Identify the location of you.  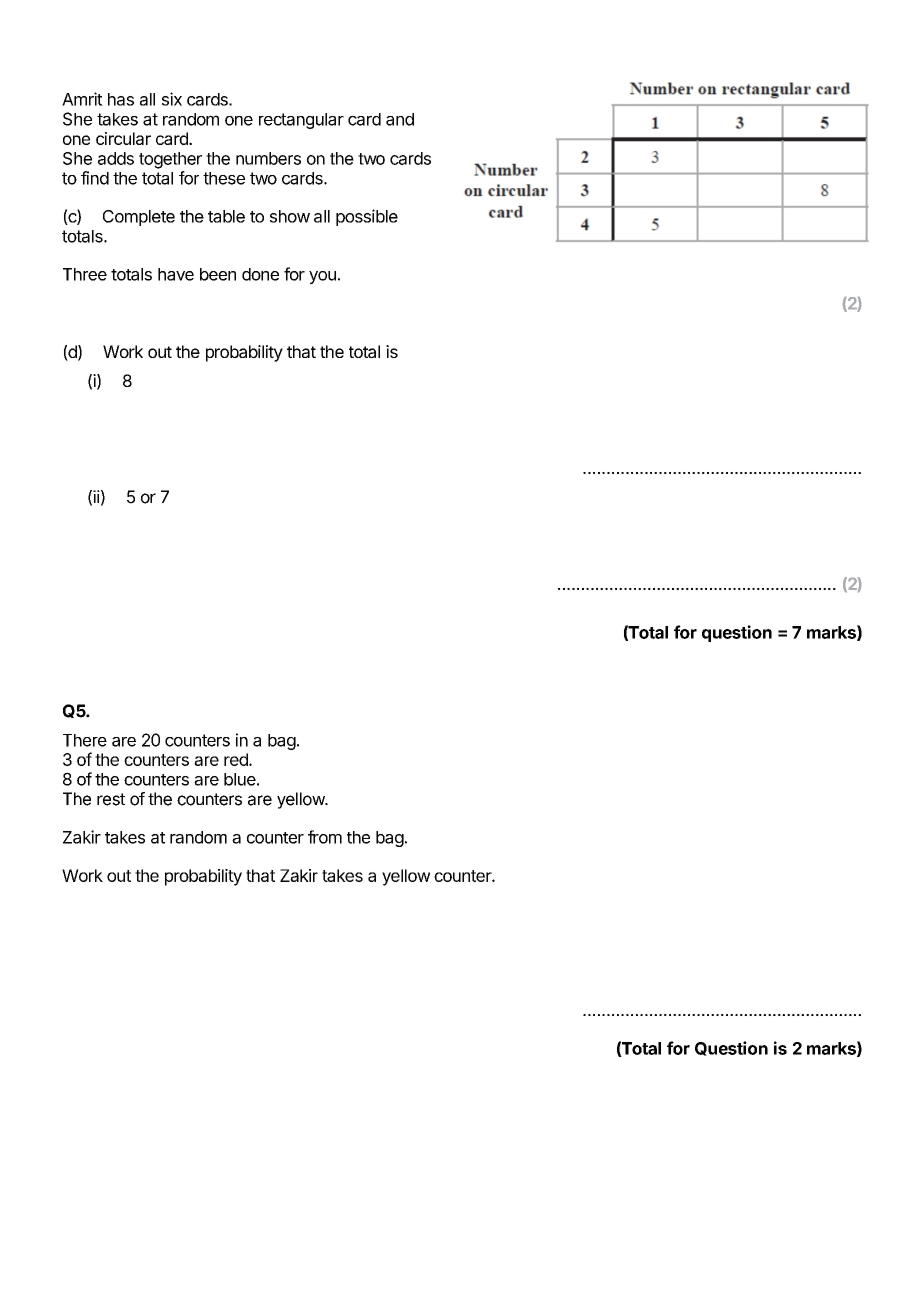
(322, 277).
